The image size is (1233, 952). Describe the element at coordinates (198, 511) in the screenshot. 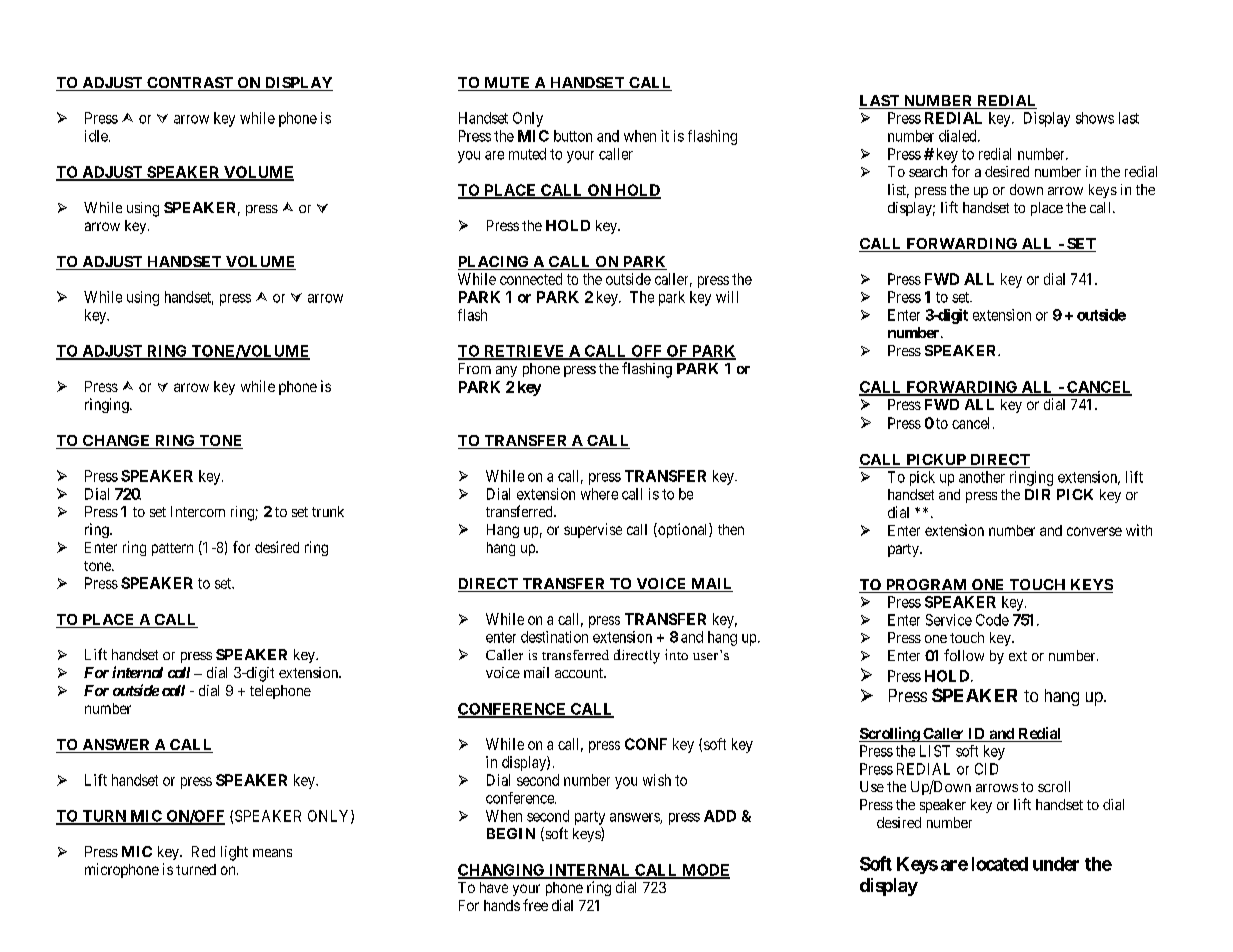

I see `Intercom` at that location.
